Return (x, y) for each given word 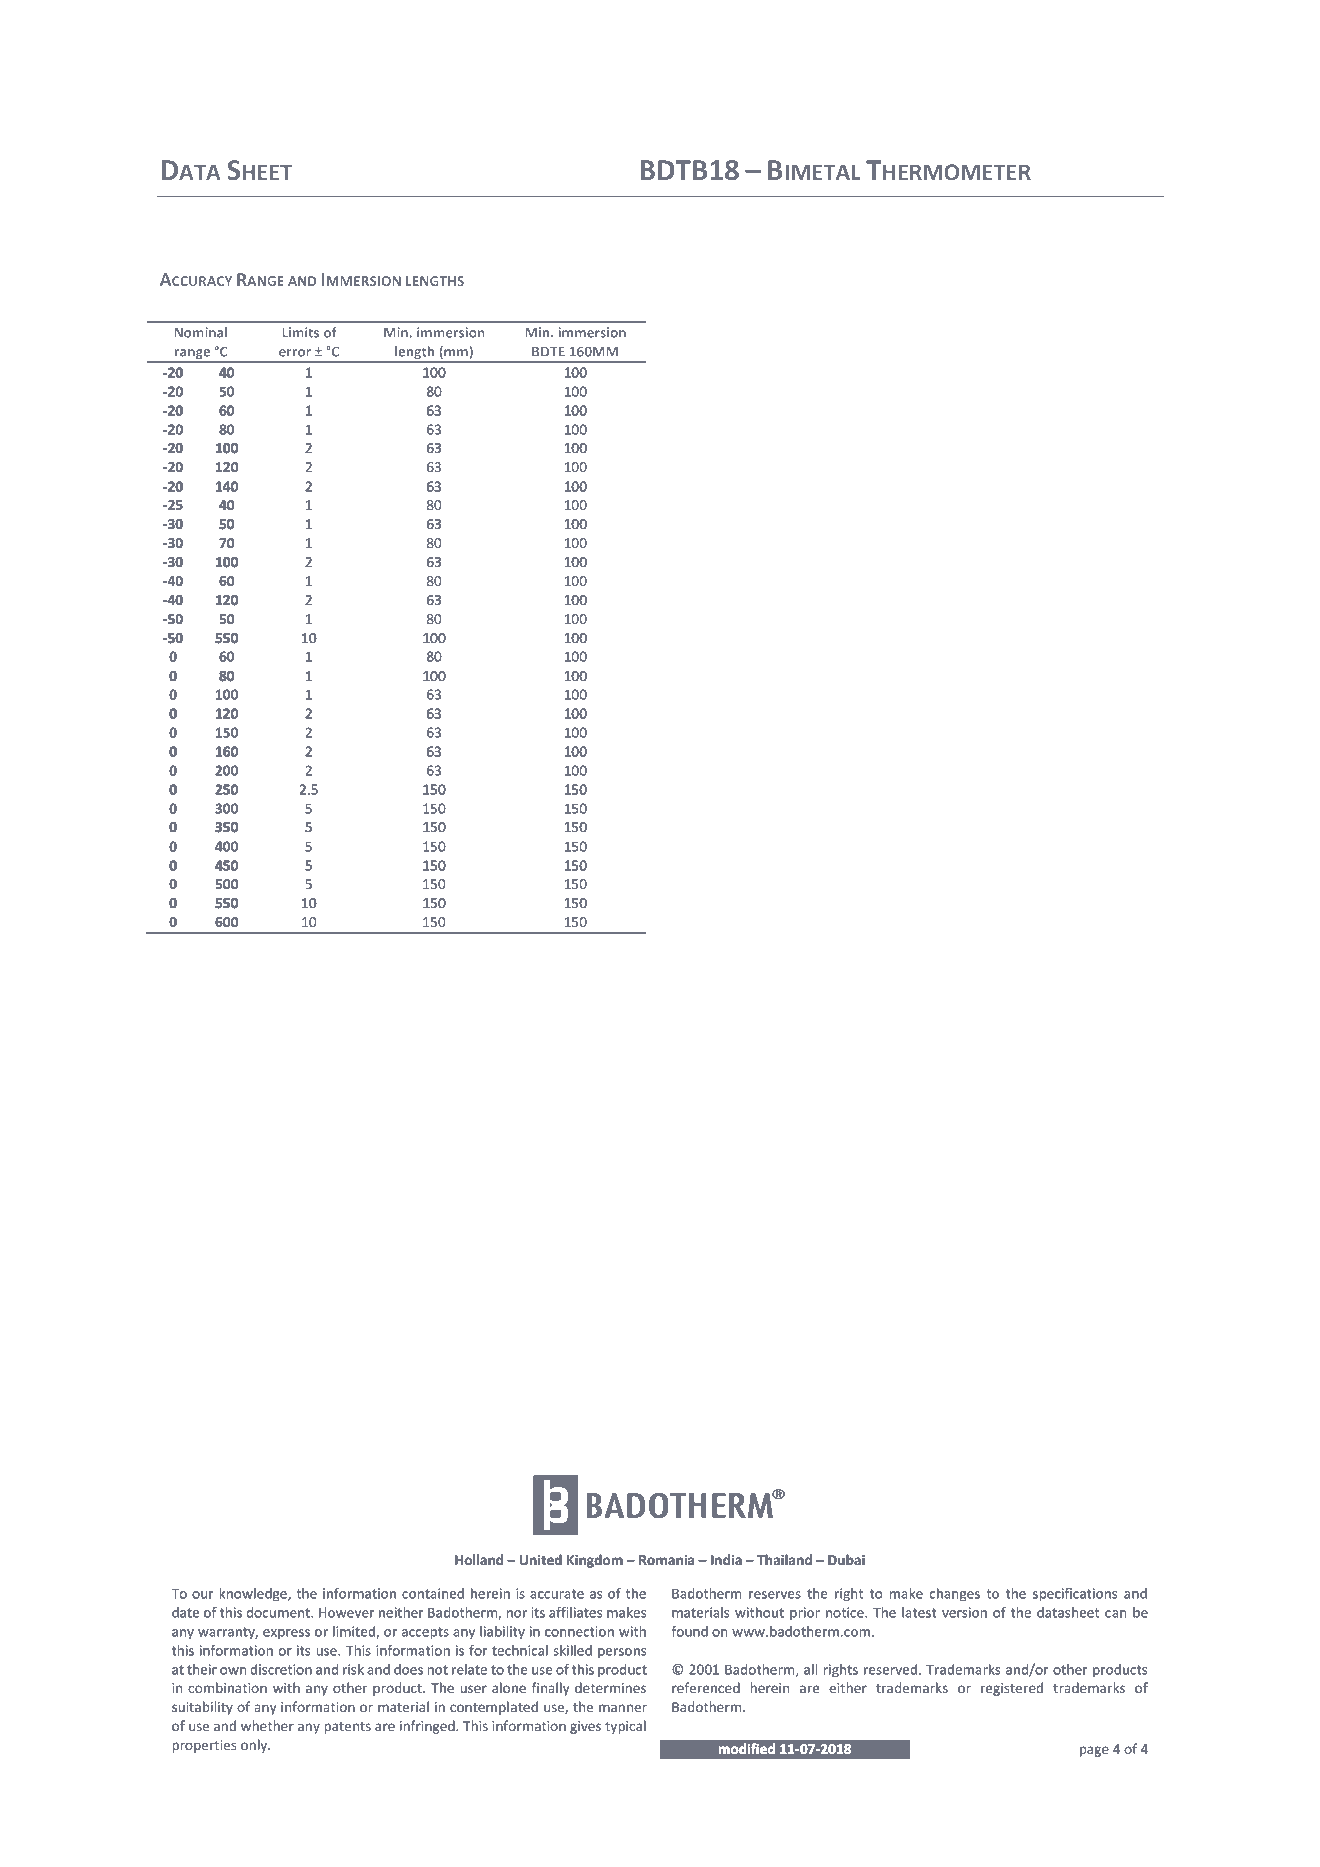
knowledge (254, 1595)
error (295, 353)
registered (1012, 1689)
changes (955, 1595)
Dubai (846, 1559)
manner (623, 1708)
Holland (479, 1559)
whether (267, 1725)
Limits (300, 332)
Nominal (200, 332)
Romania (666, 1560)
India (726, 1559)
